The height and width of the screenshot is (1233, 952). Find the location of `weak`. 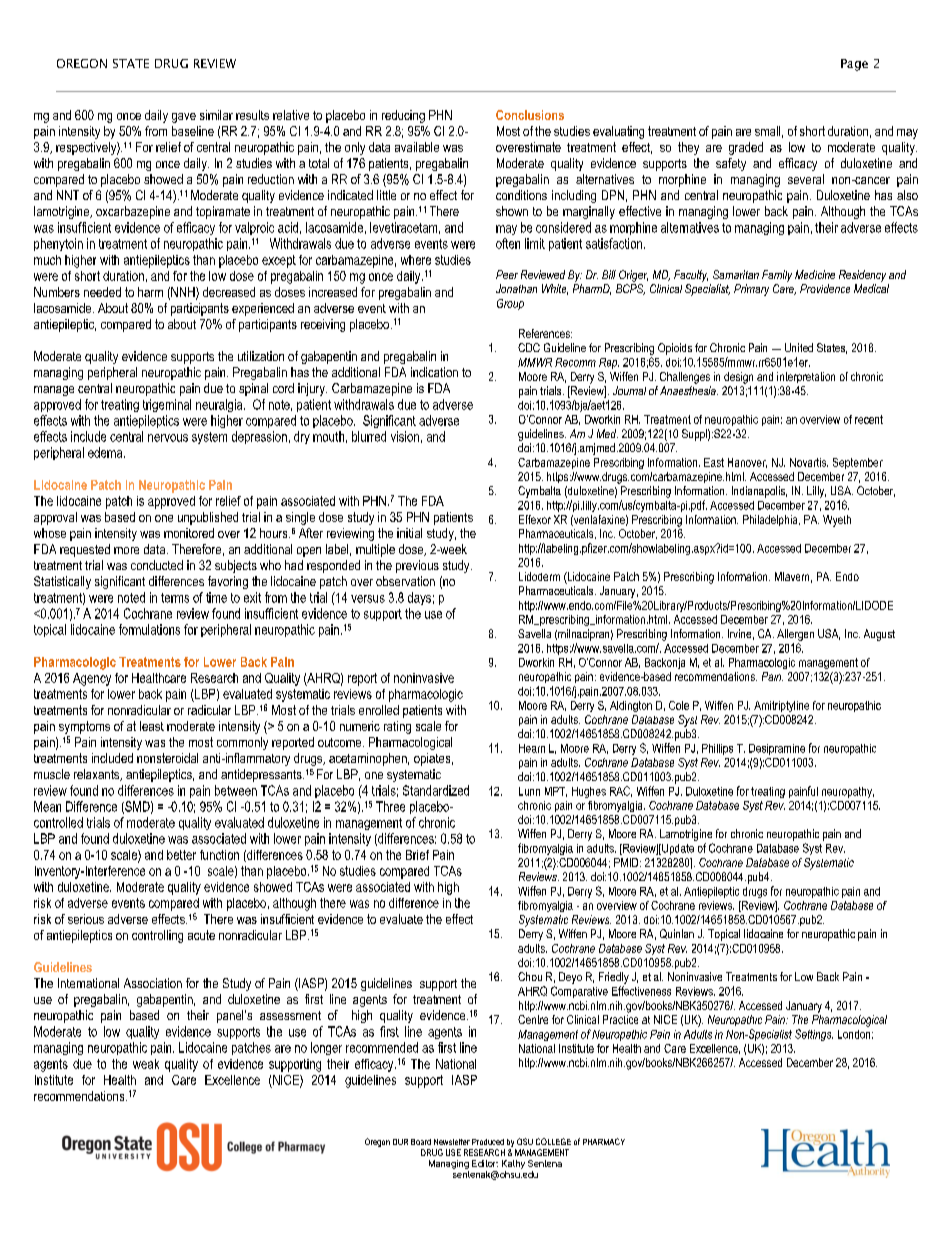

weak is located at coordinates (146, 1064).
